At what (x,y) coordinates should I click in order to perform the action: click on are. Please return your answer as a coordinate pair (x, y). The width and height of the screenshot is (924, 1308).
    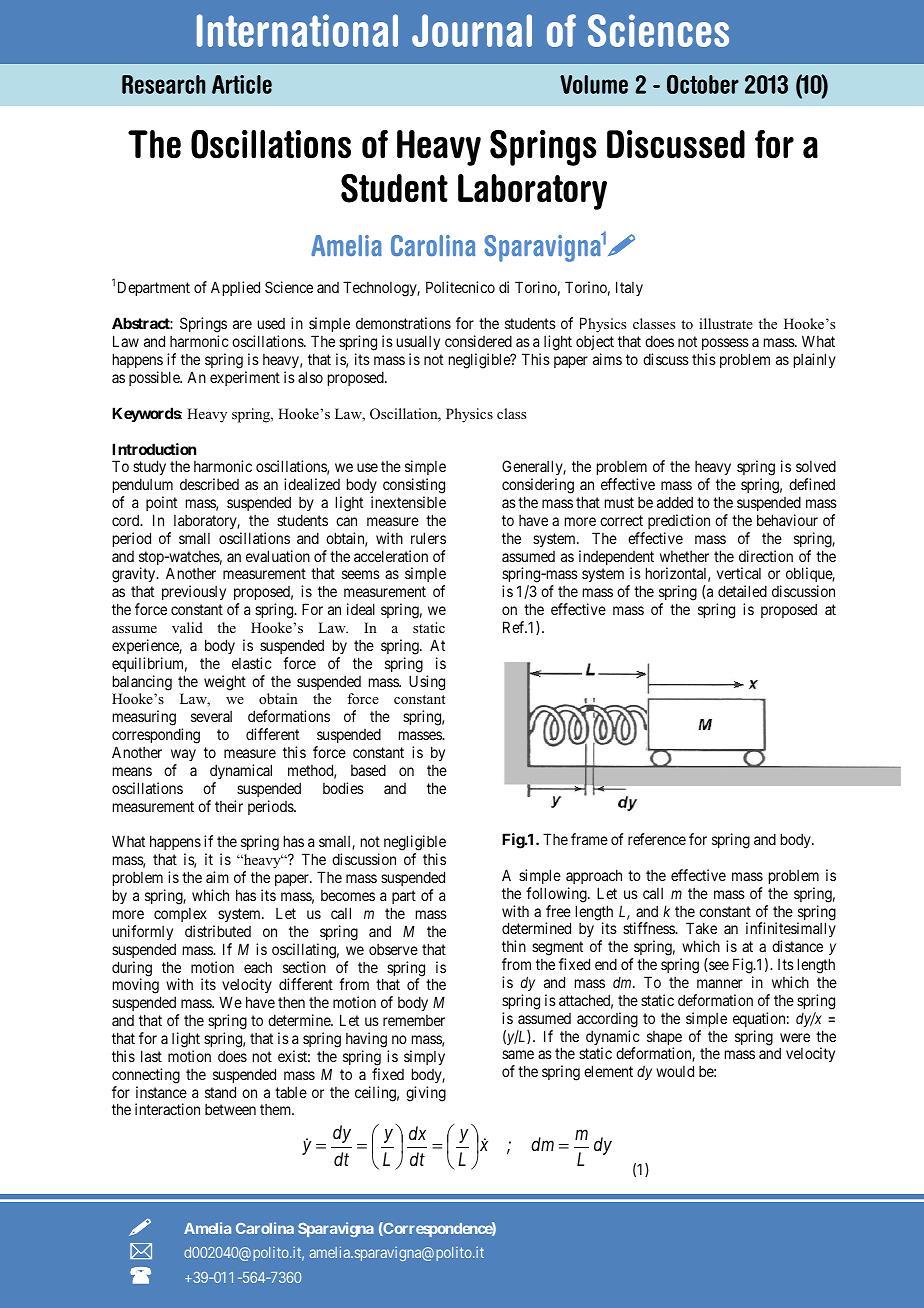
    Looking at the image, I should click on (242, 324).
